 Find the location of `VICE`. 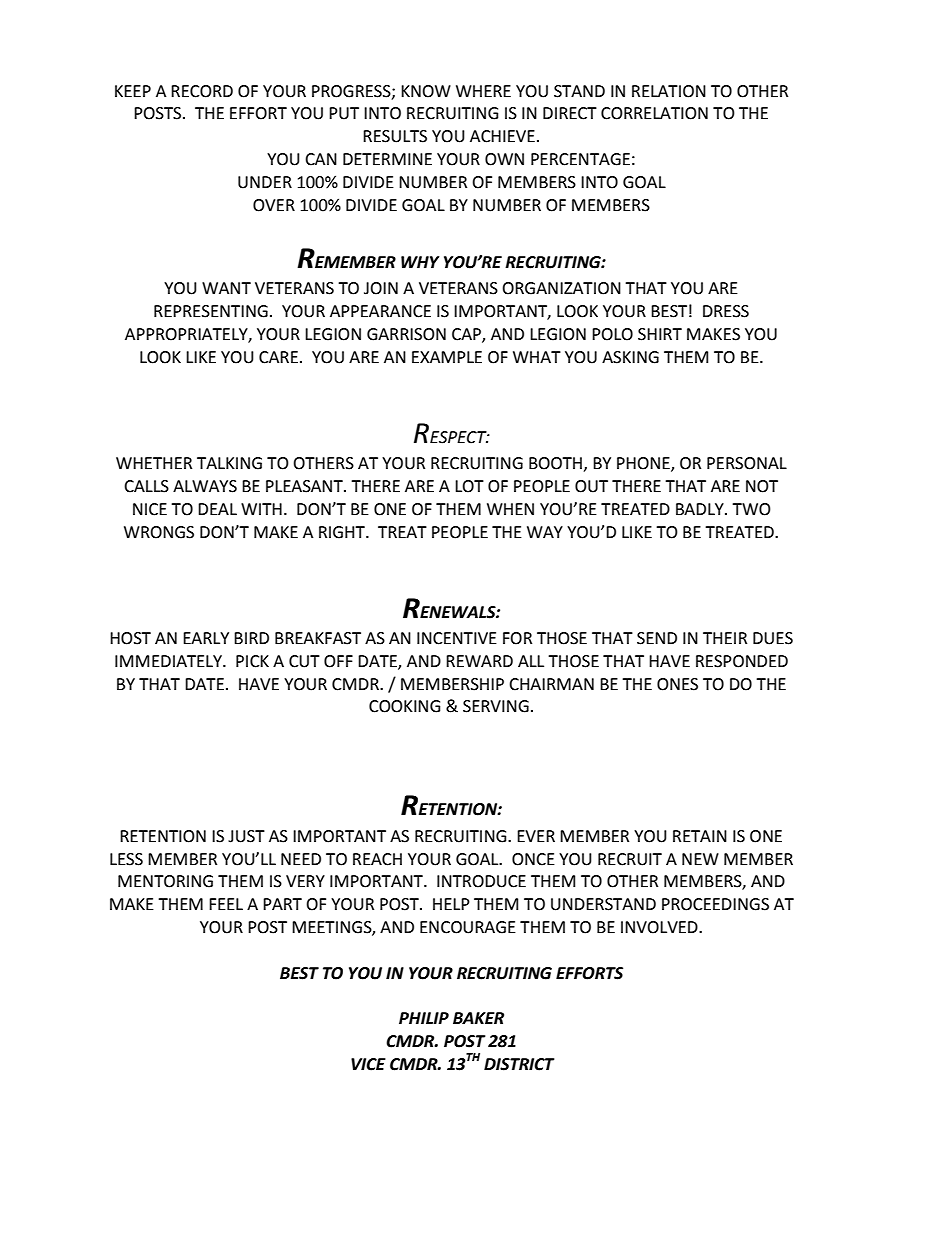

VICE is located at coordinates (368, 1064).
